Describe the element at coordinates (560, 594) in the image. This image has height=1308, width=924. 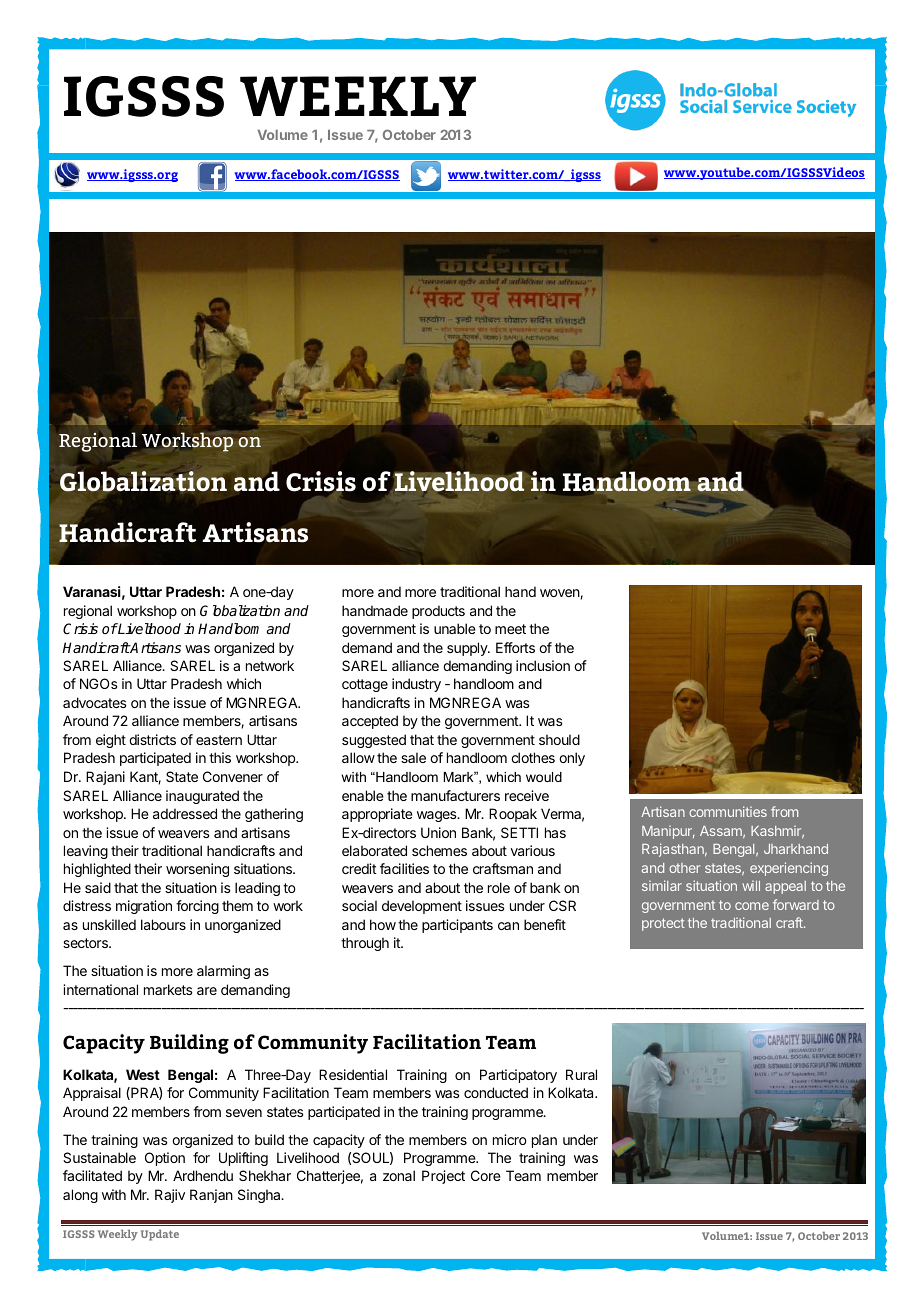
I see `woven` at that location.
